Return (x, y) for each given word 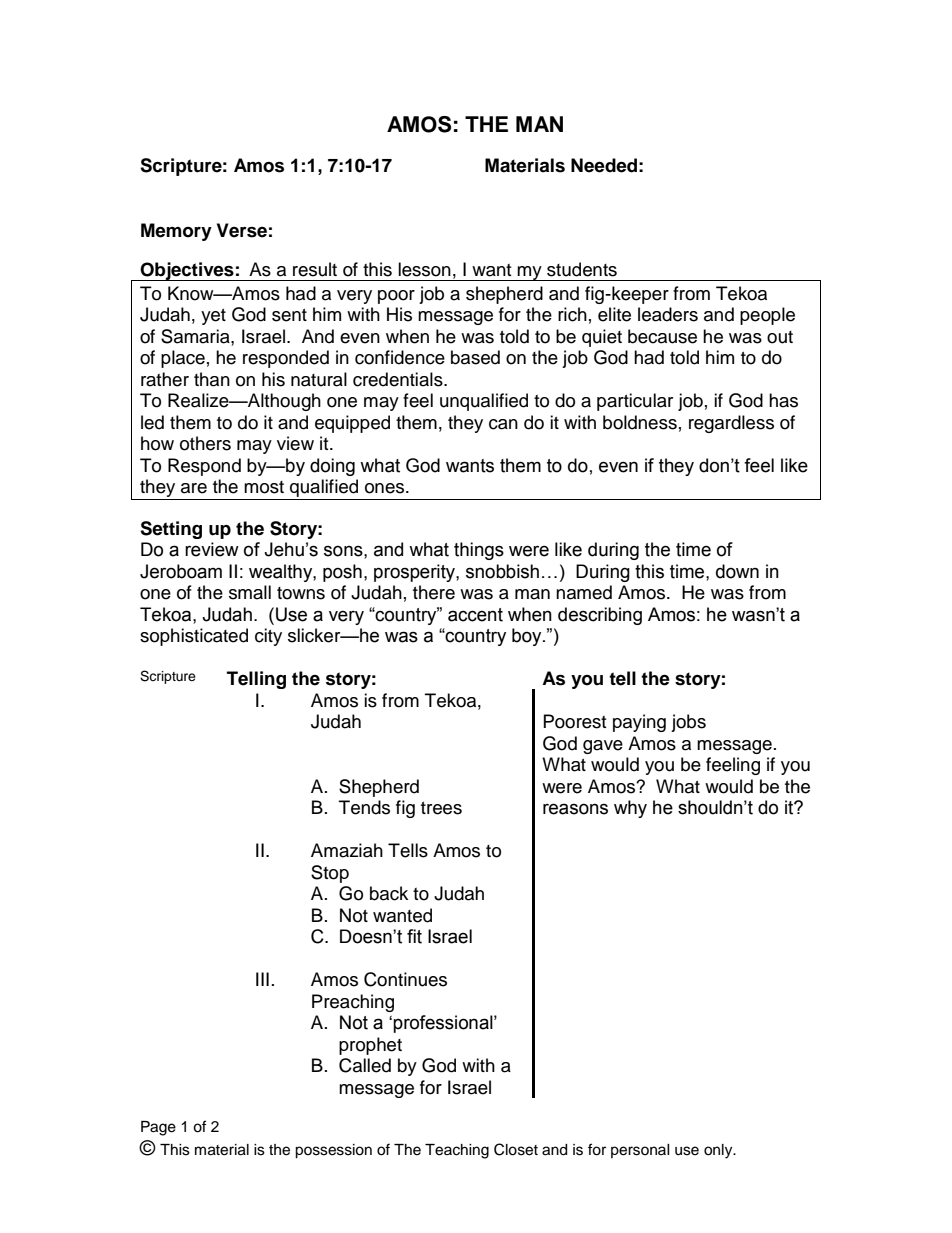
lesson (424, 269)
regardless (731, 424)
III (262, 979)
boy (528, 637)
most (264, 487)
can (503, 424)
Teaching (457, 1151)
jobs (688, 723)
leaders (668, 314)
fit (414, 936)
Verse (242, 230)
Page (158, 1128)
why (630, 809)
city (268, 637)
